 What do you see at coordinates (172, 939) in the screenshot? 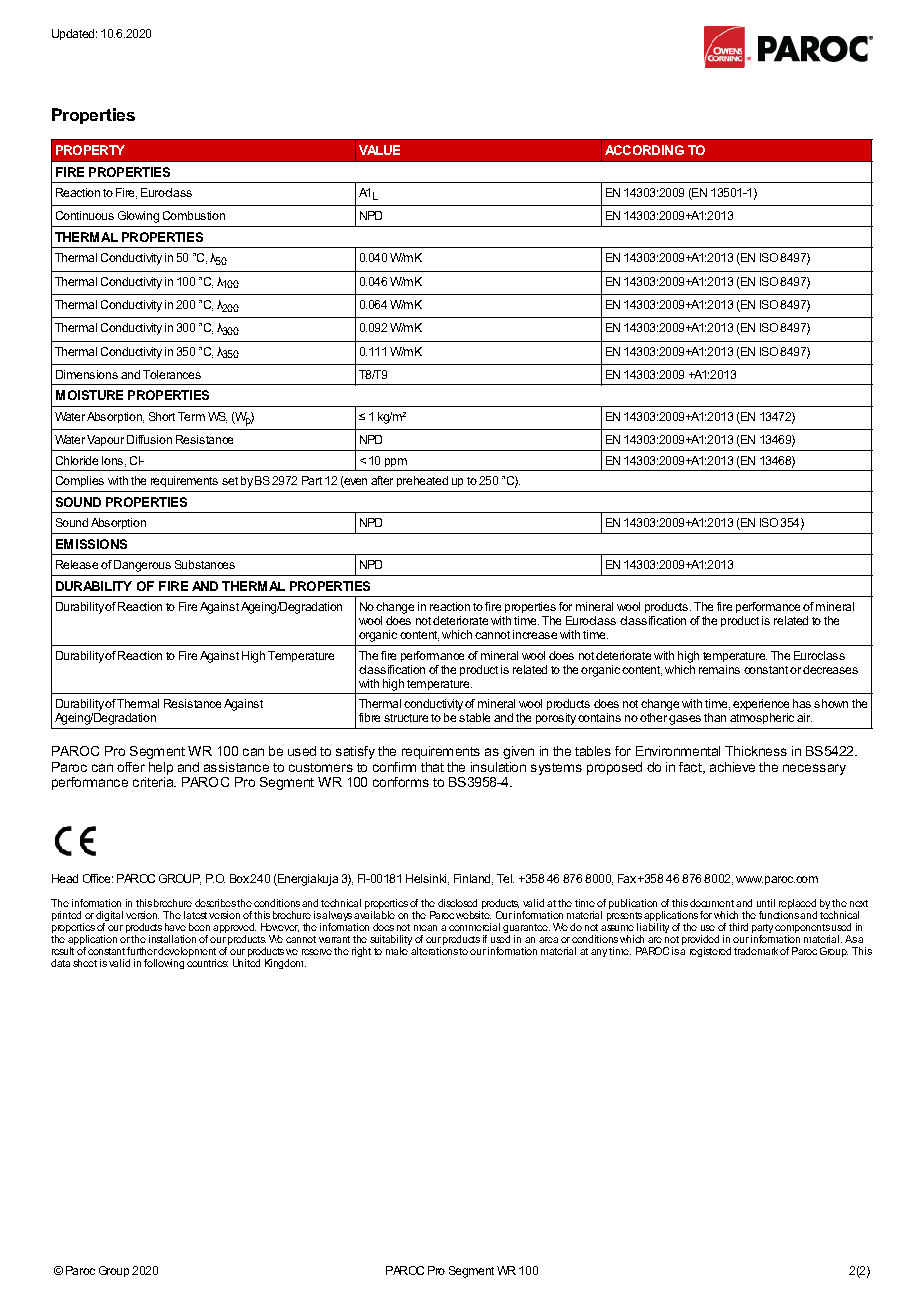
I see `installation` at bounding box center [172, 939].
